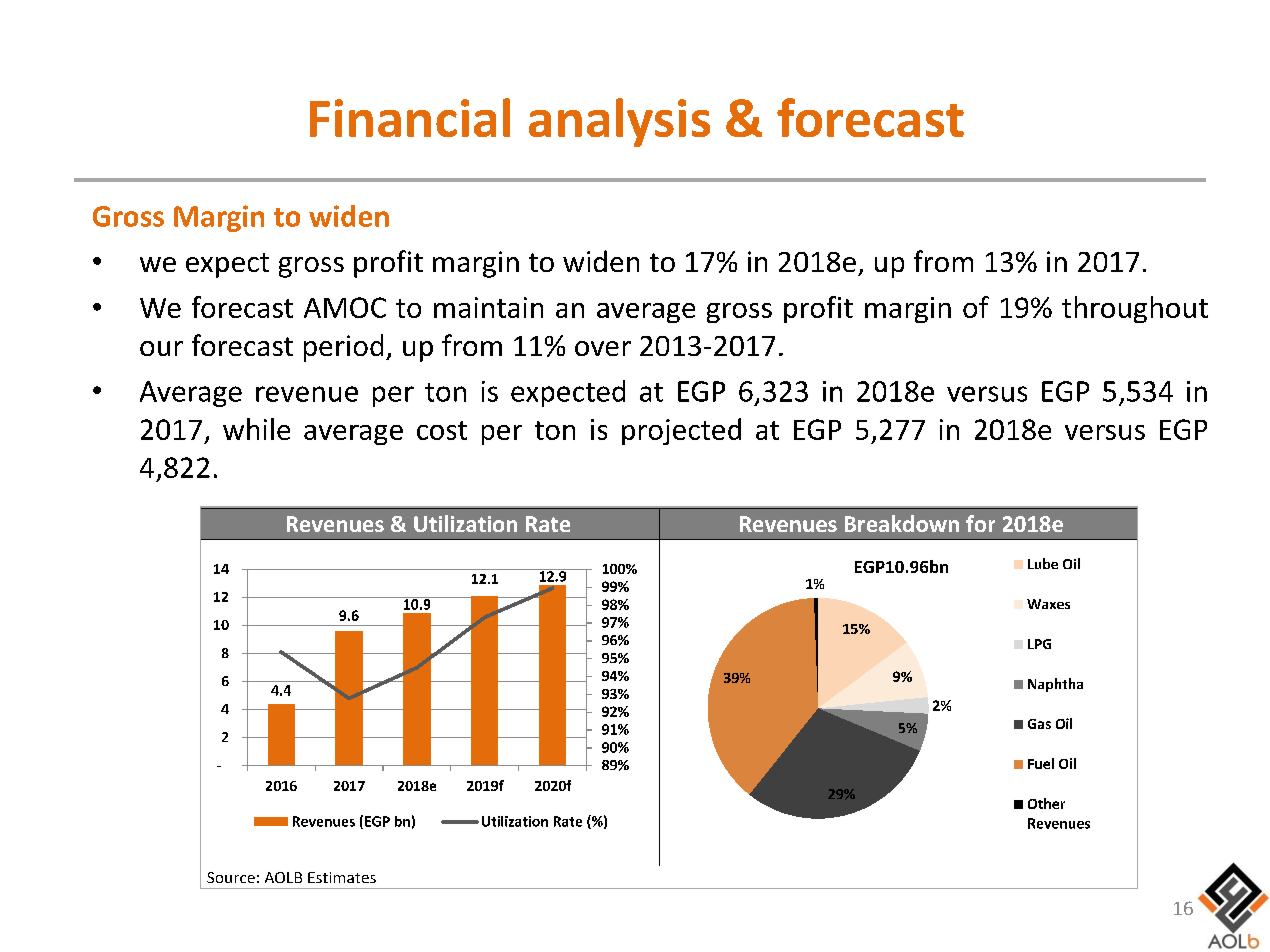 The height and width of the document is (952, 1270). What do you see at coordinates (1048, 604) in the document?
I see `Waxes` at bounding box center [1048, 604].
